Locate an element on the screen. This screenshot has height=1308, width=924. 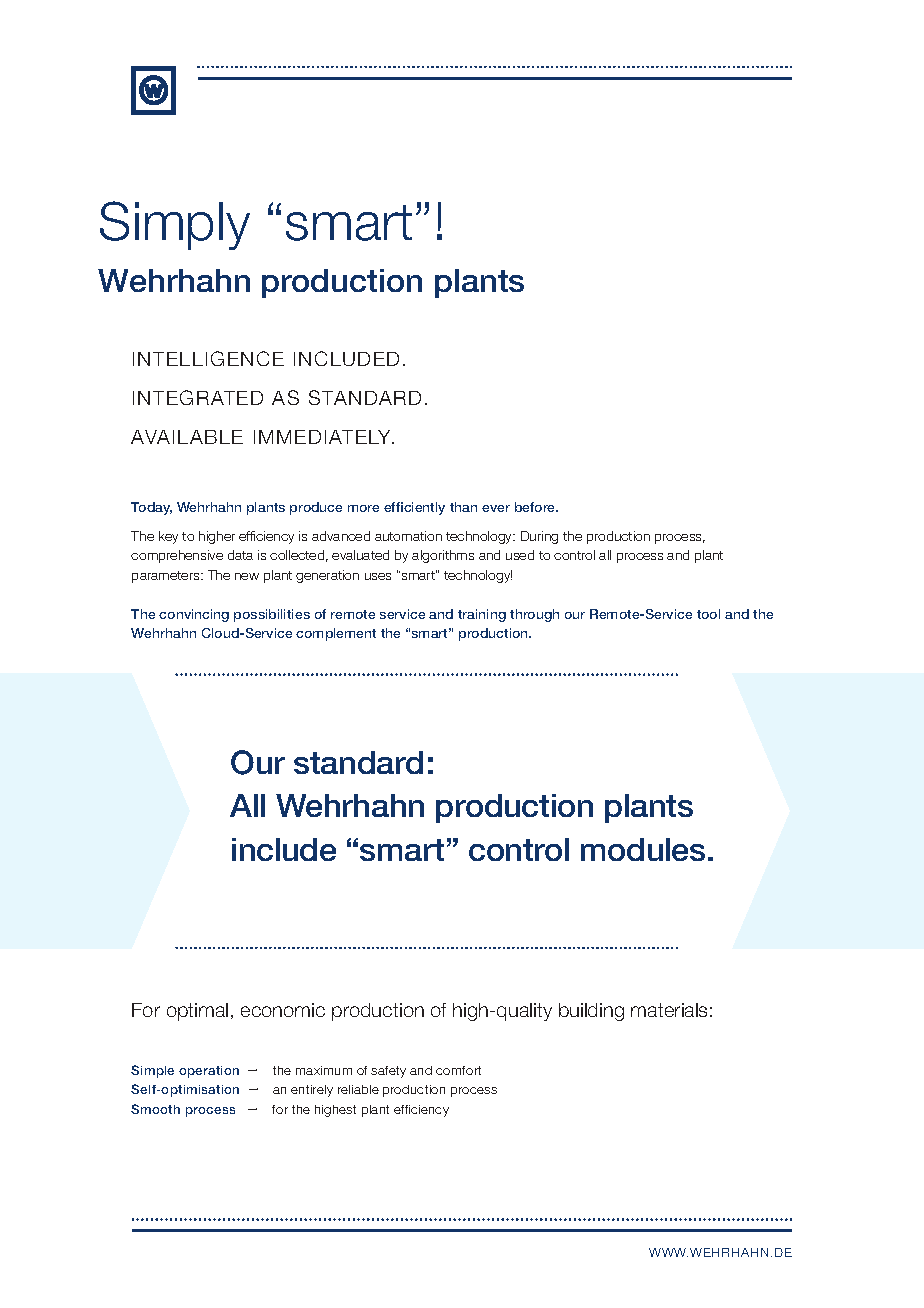
Simply is located at coordinates (175, 225).
